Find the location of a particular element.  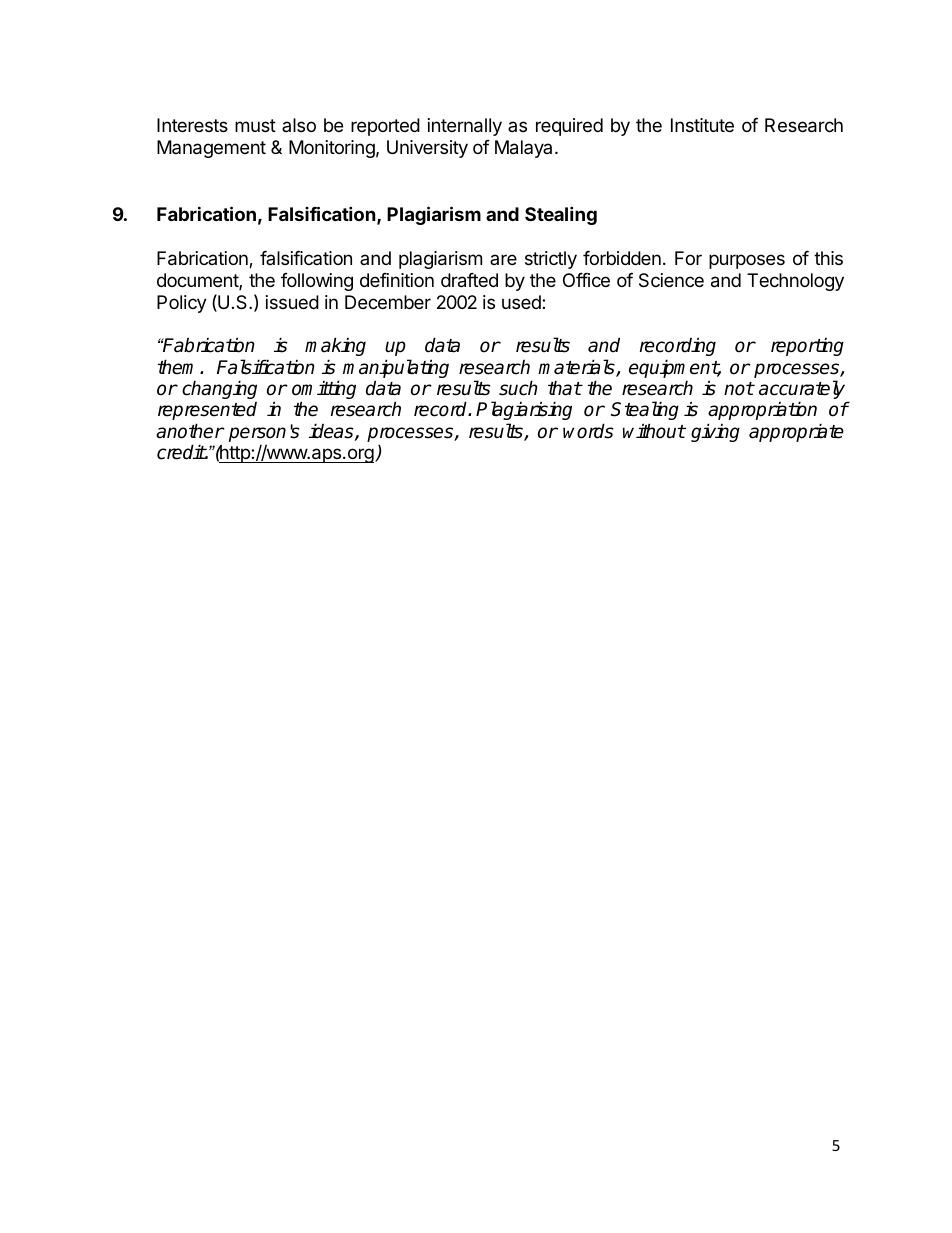

used is located at coordinates (522, 302).
